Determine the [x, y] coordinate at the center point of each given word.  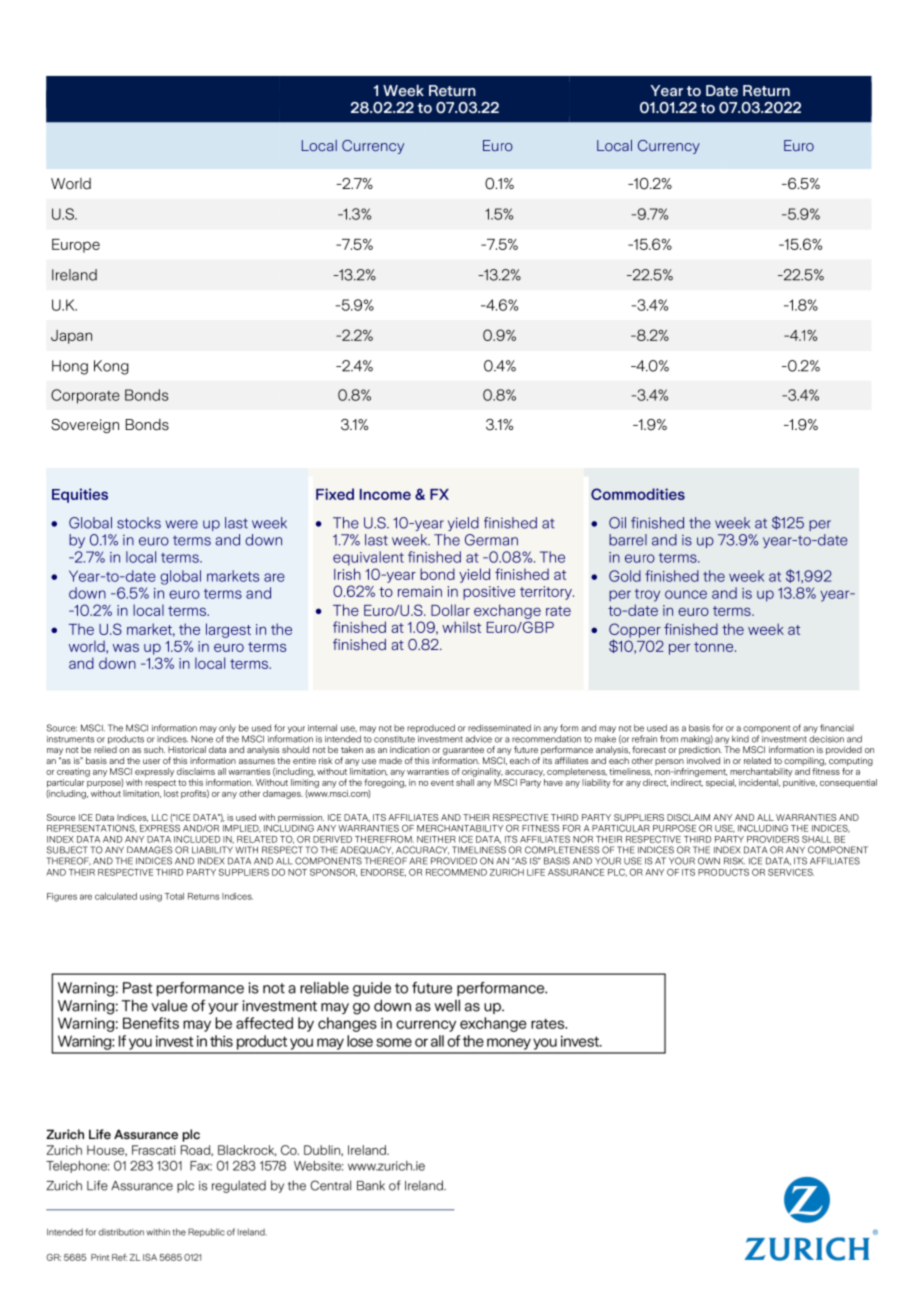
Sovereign [85, 426]
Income [385, 494]
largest [228, 630]
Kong [111, 367]
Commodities [638, 494]
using [151, 897]
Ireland [74, 275]
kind [740, 739]
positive [489, 593]
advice [478, 739]
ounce [686, 594]
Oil [617, 523]
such [154, 749]
